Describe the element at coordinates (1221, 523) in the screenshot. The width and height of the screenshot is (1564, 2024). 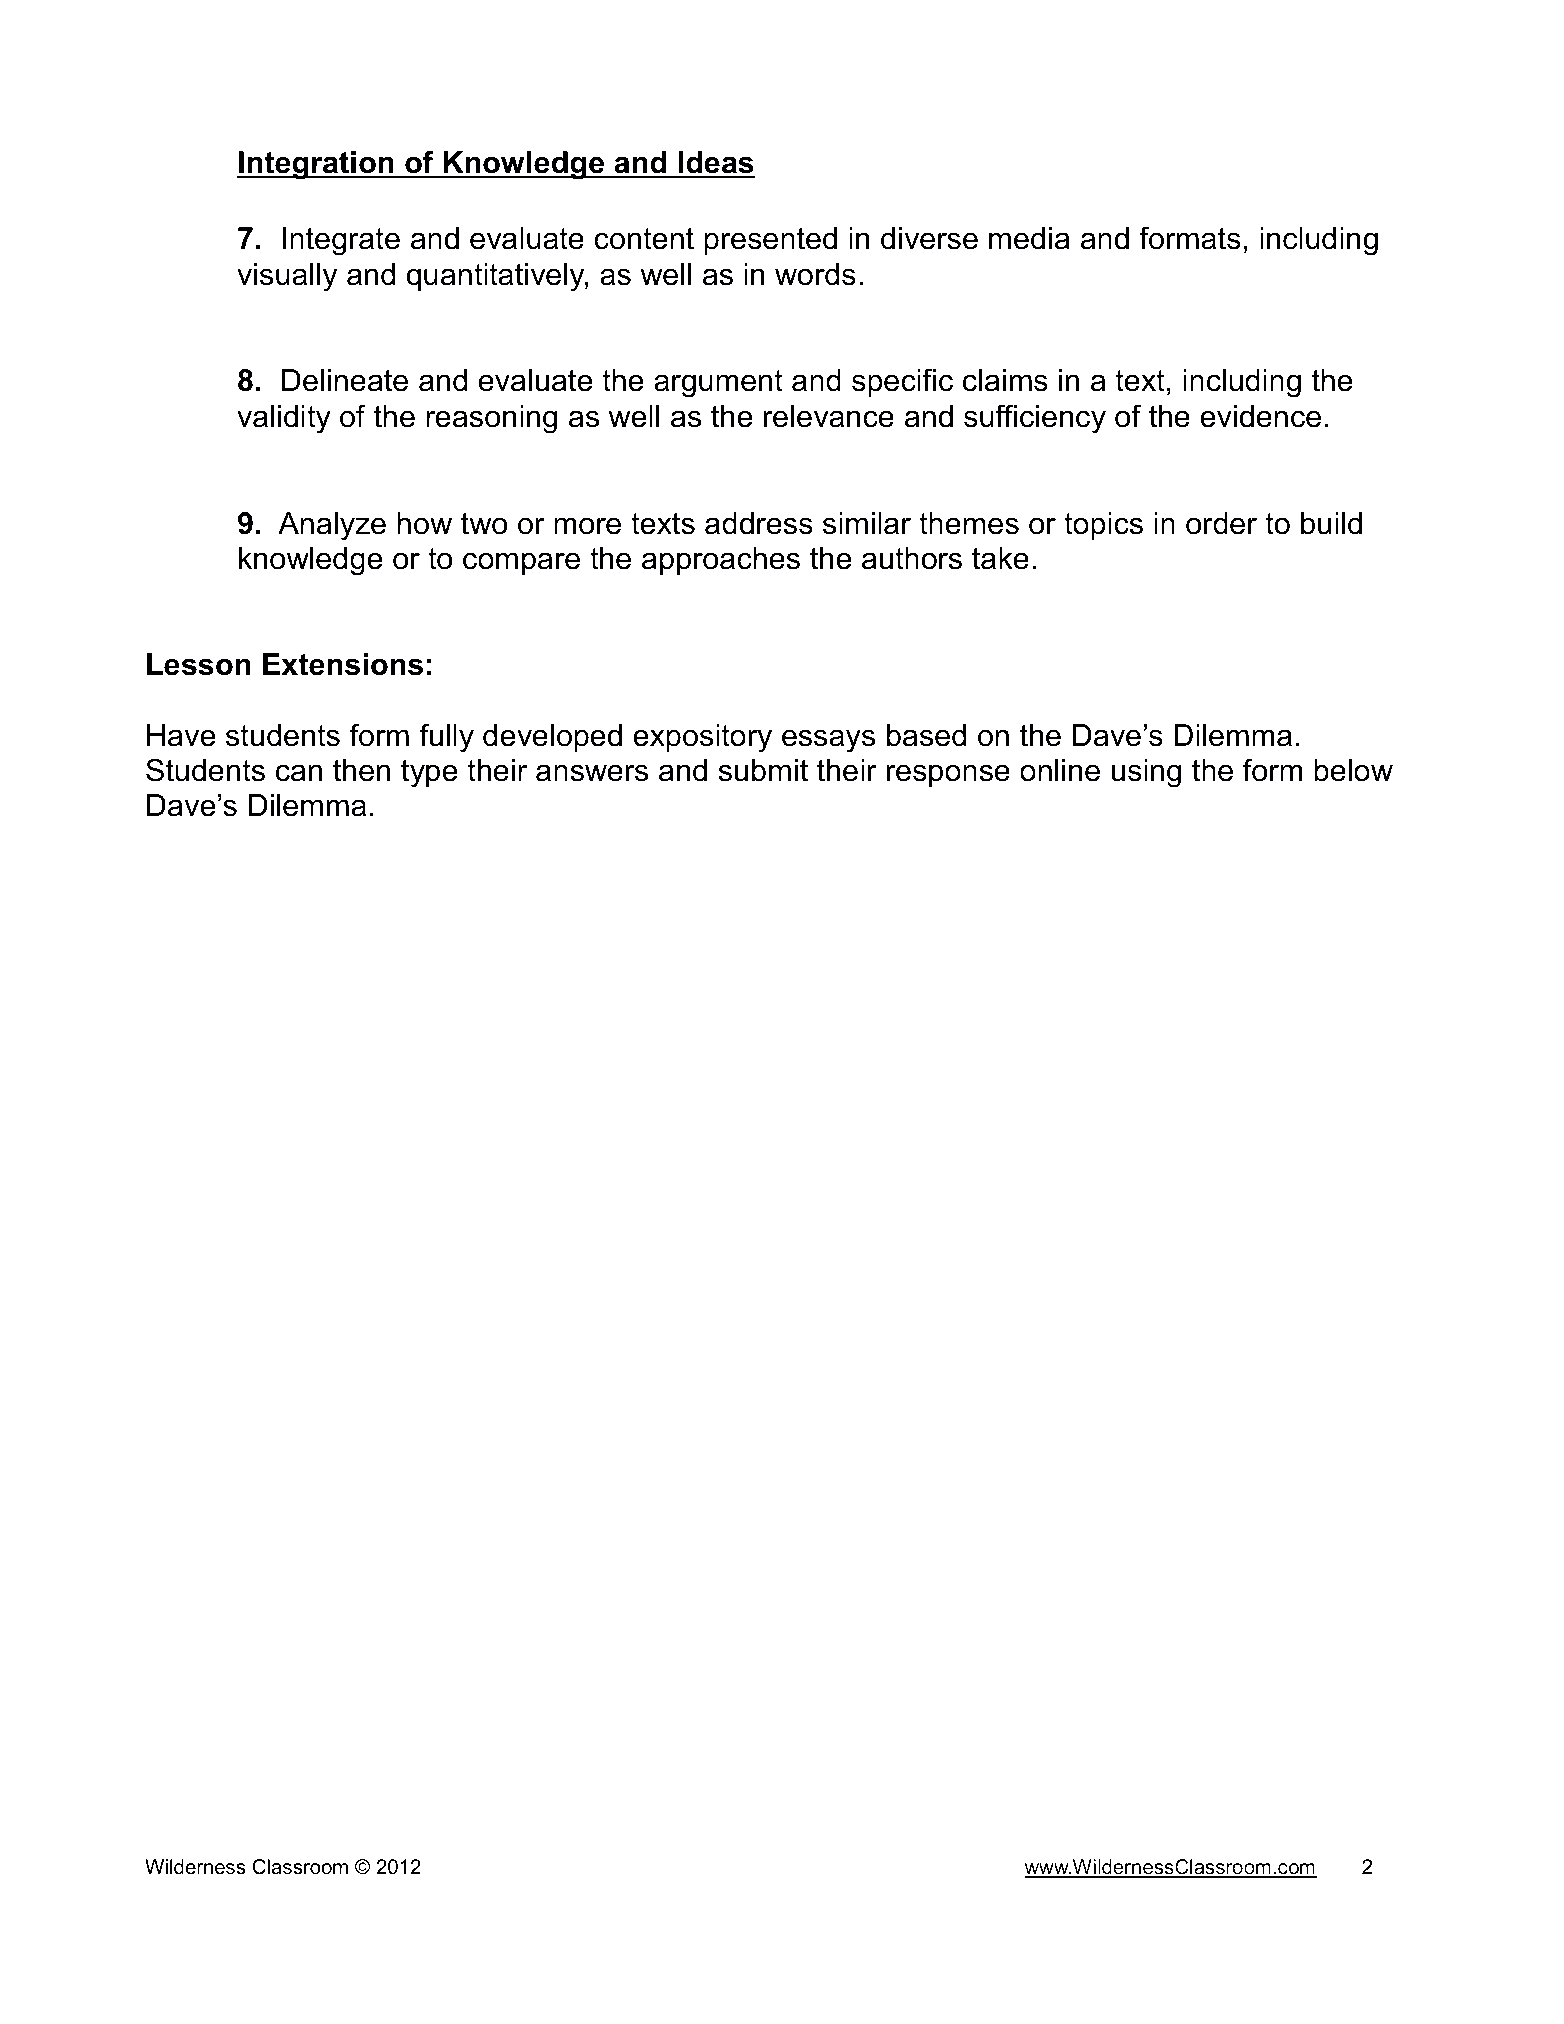
I see `order` at that location.
